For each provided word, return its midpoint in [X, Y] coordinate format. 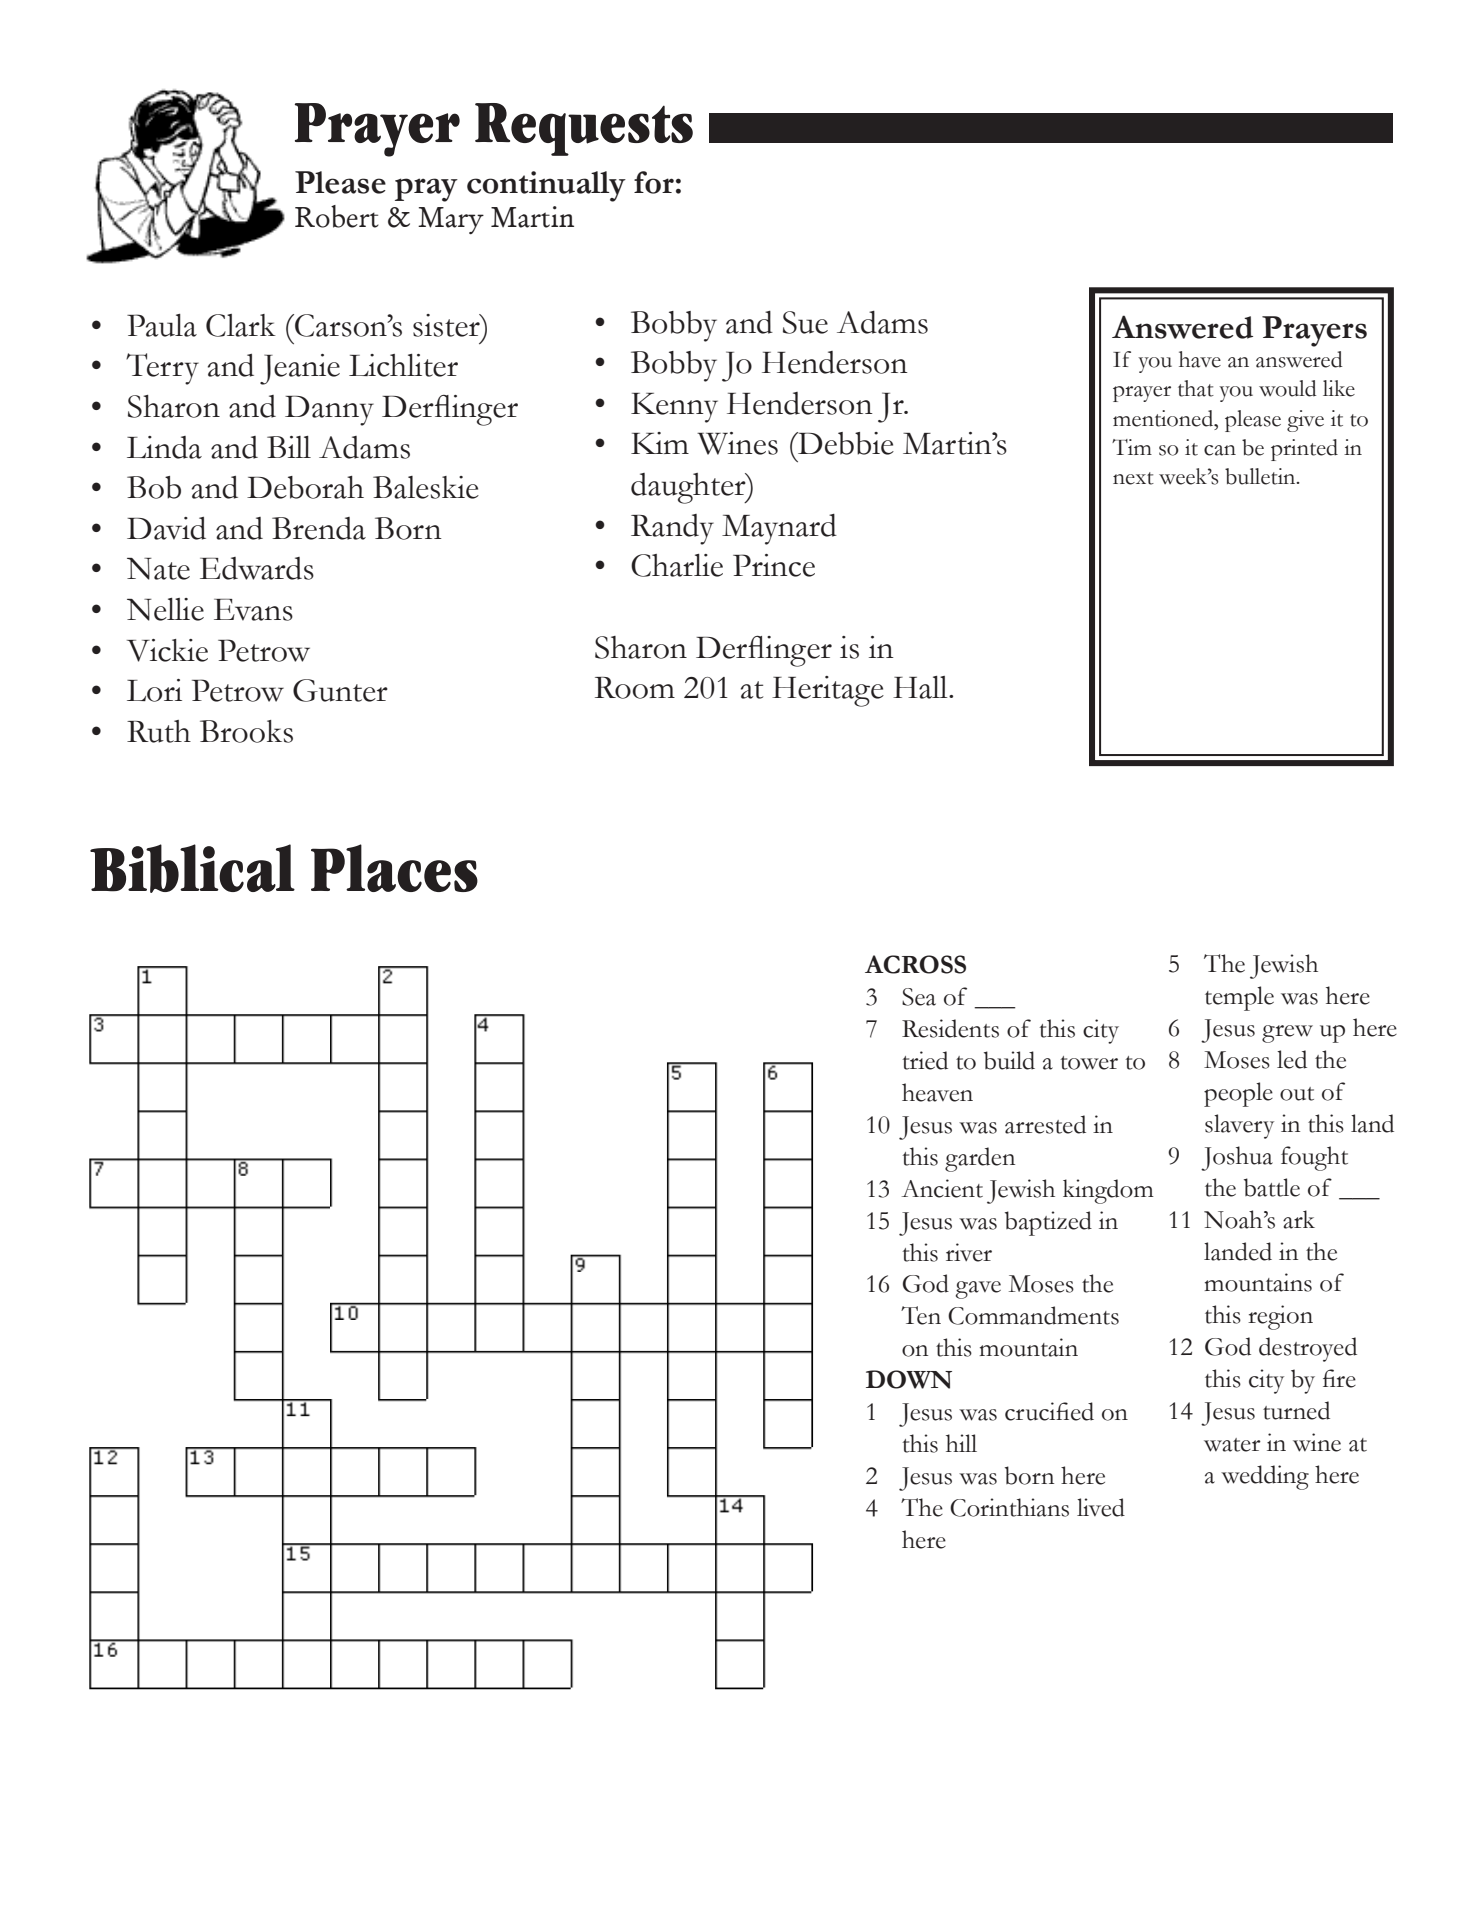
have [1200, 359]
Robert [337, 216]
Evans [253, 610]
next [1133, 478]
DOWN [909, 1379]
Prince [774, 565]
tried [925, 1060]
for [654, 182]
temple [1239, 998]
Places [394, 868]
